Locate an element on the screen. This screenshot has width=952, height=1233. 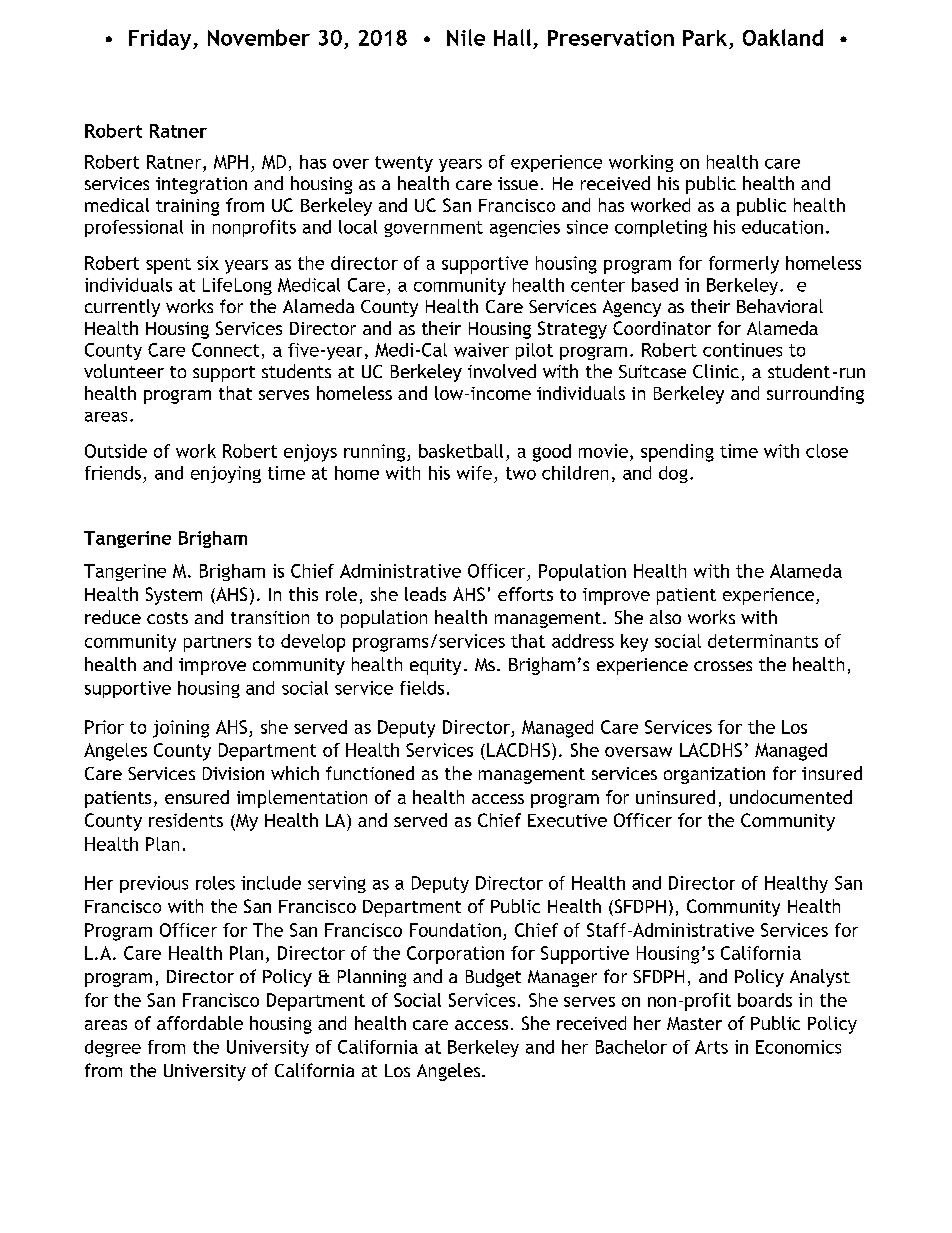
equity is located at coordinates (435, 666).
